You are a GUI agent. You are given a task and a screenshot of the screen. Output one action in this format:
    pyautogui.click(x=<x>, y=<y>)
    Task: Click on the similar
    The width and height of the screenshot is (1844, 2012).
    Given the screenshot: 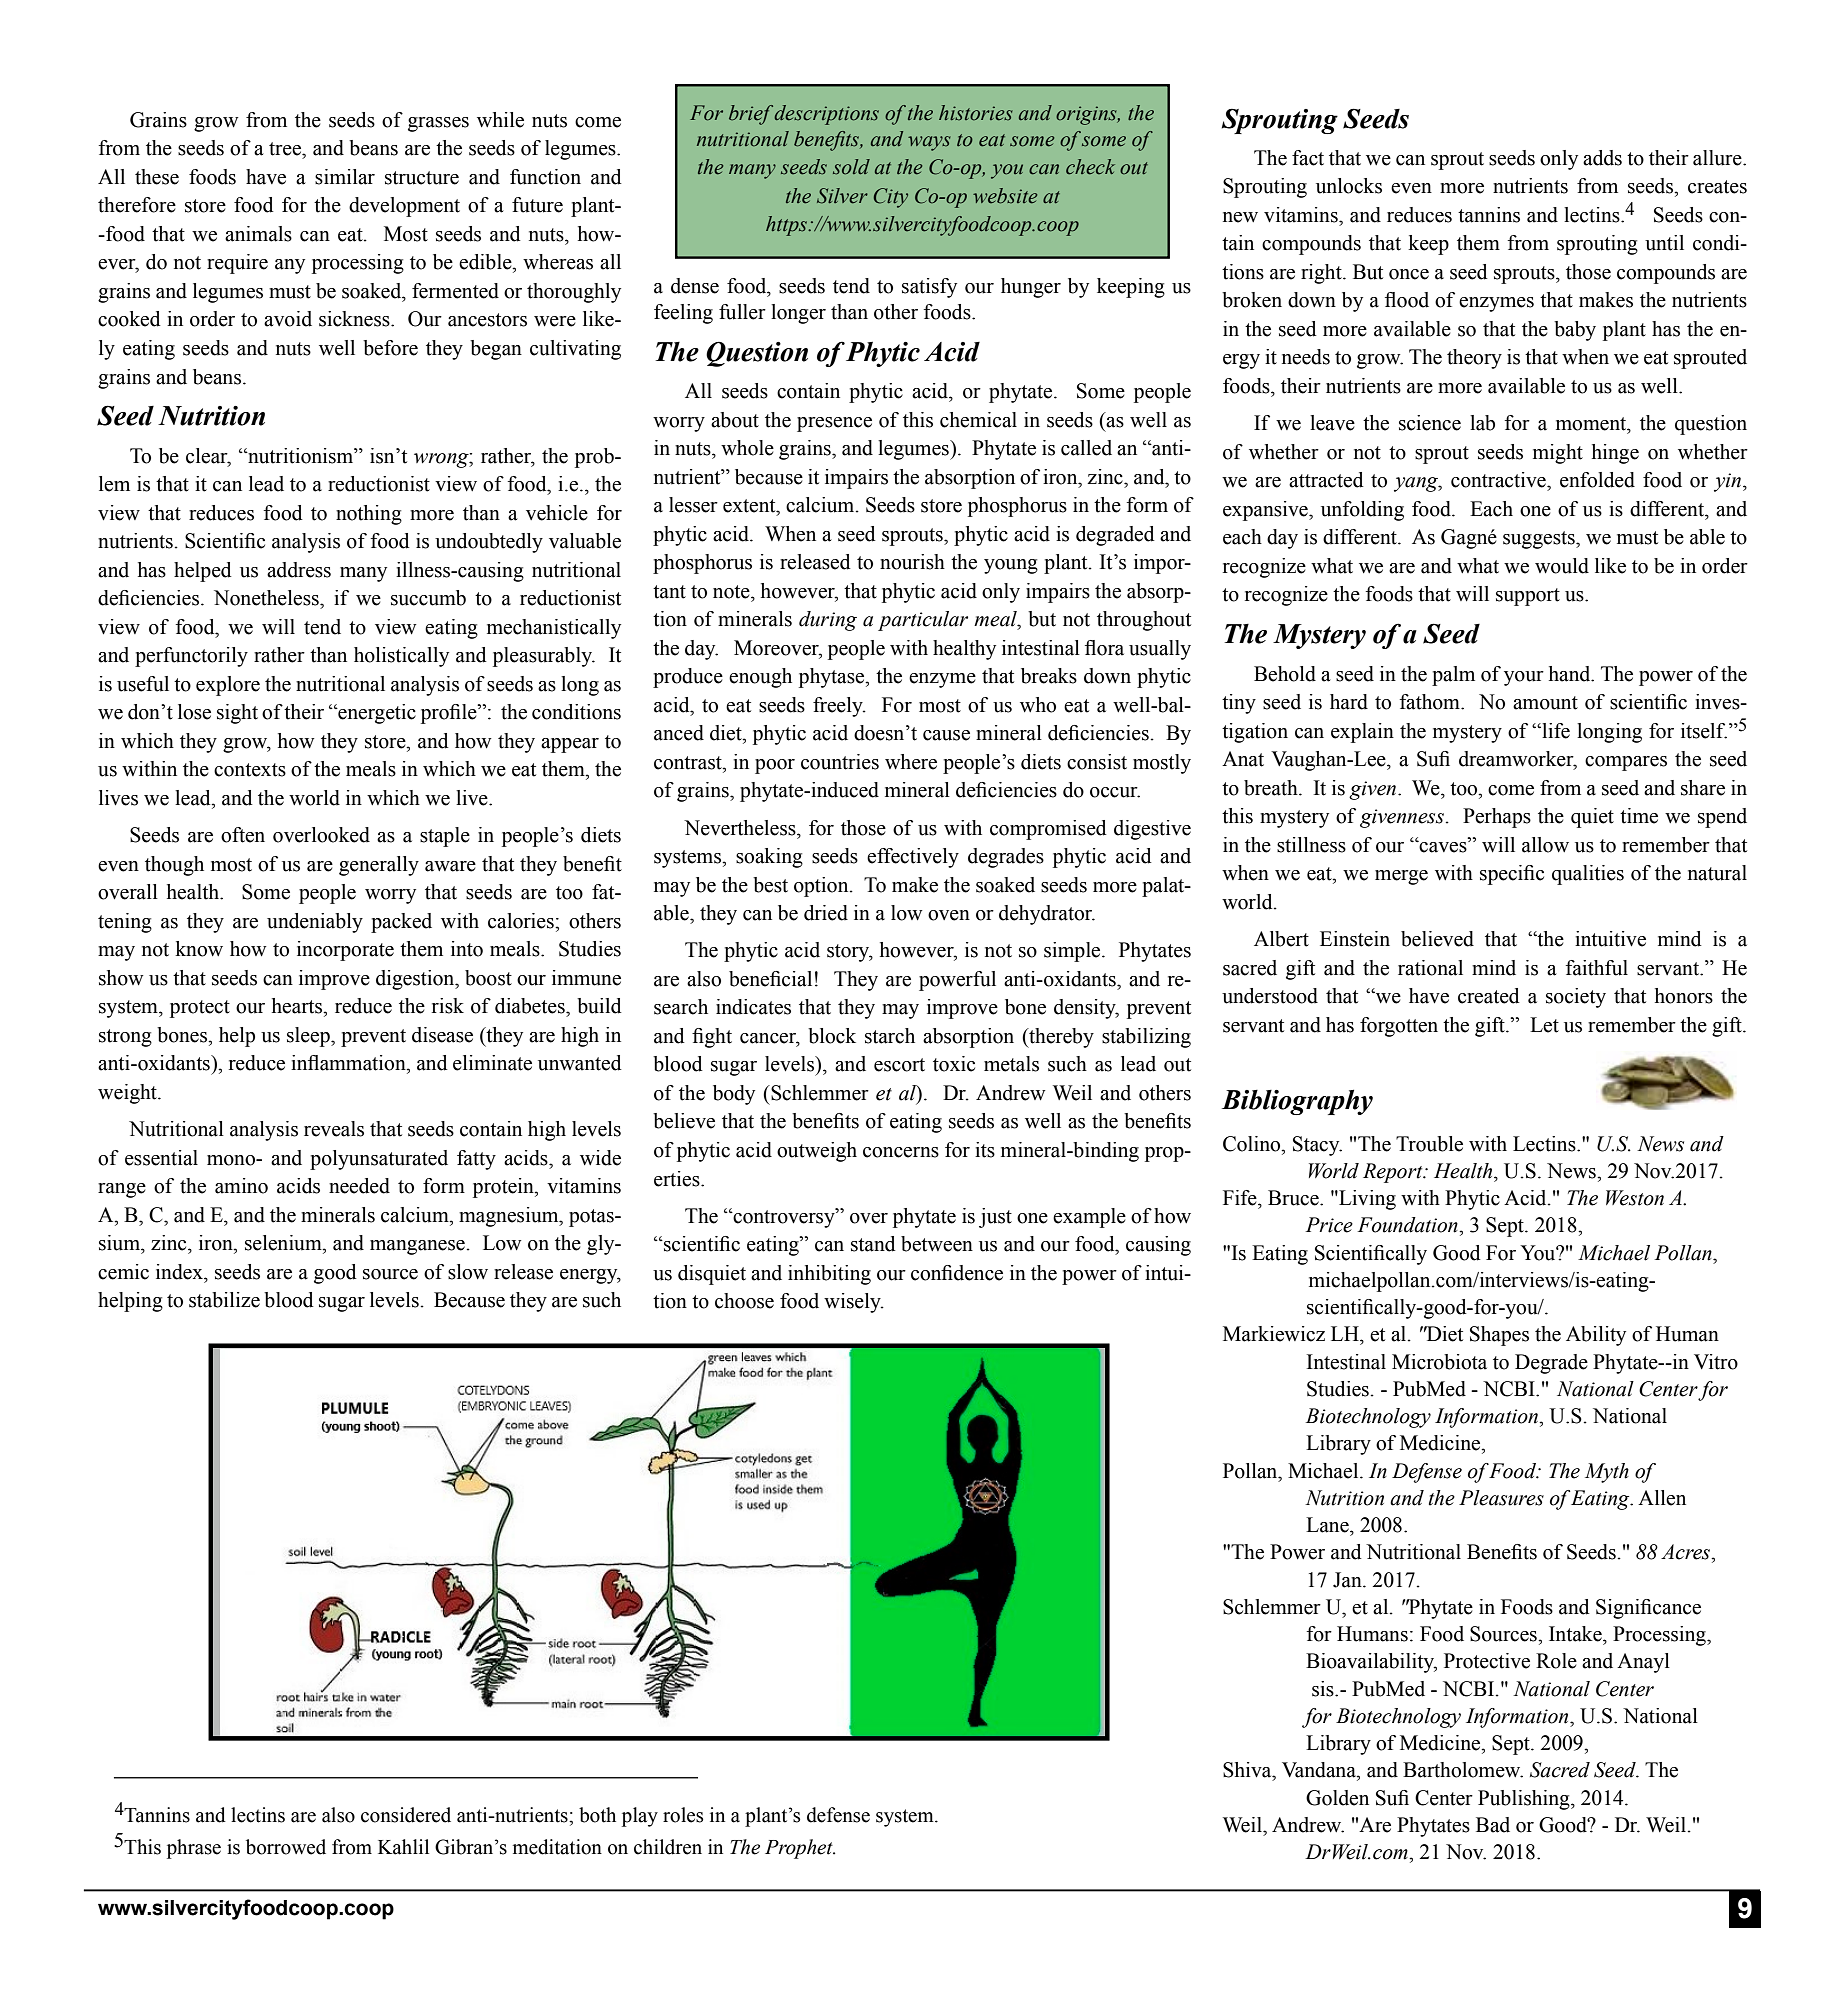 What is the action you would take?
    pyautogui.click(x=345, y=177)
